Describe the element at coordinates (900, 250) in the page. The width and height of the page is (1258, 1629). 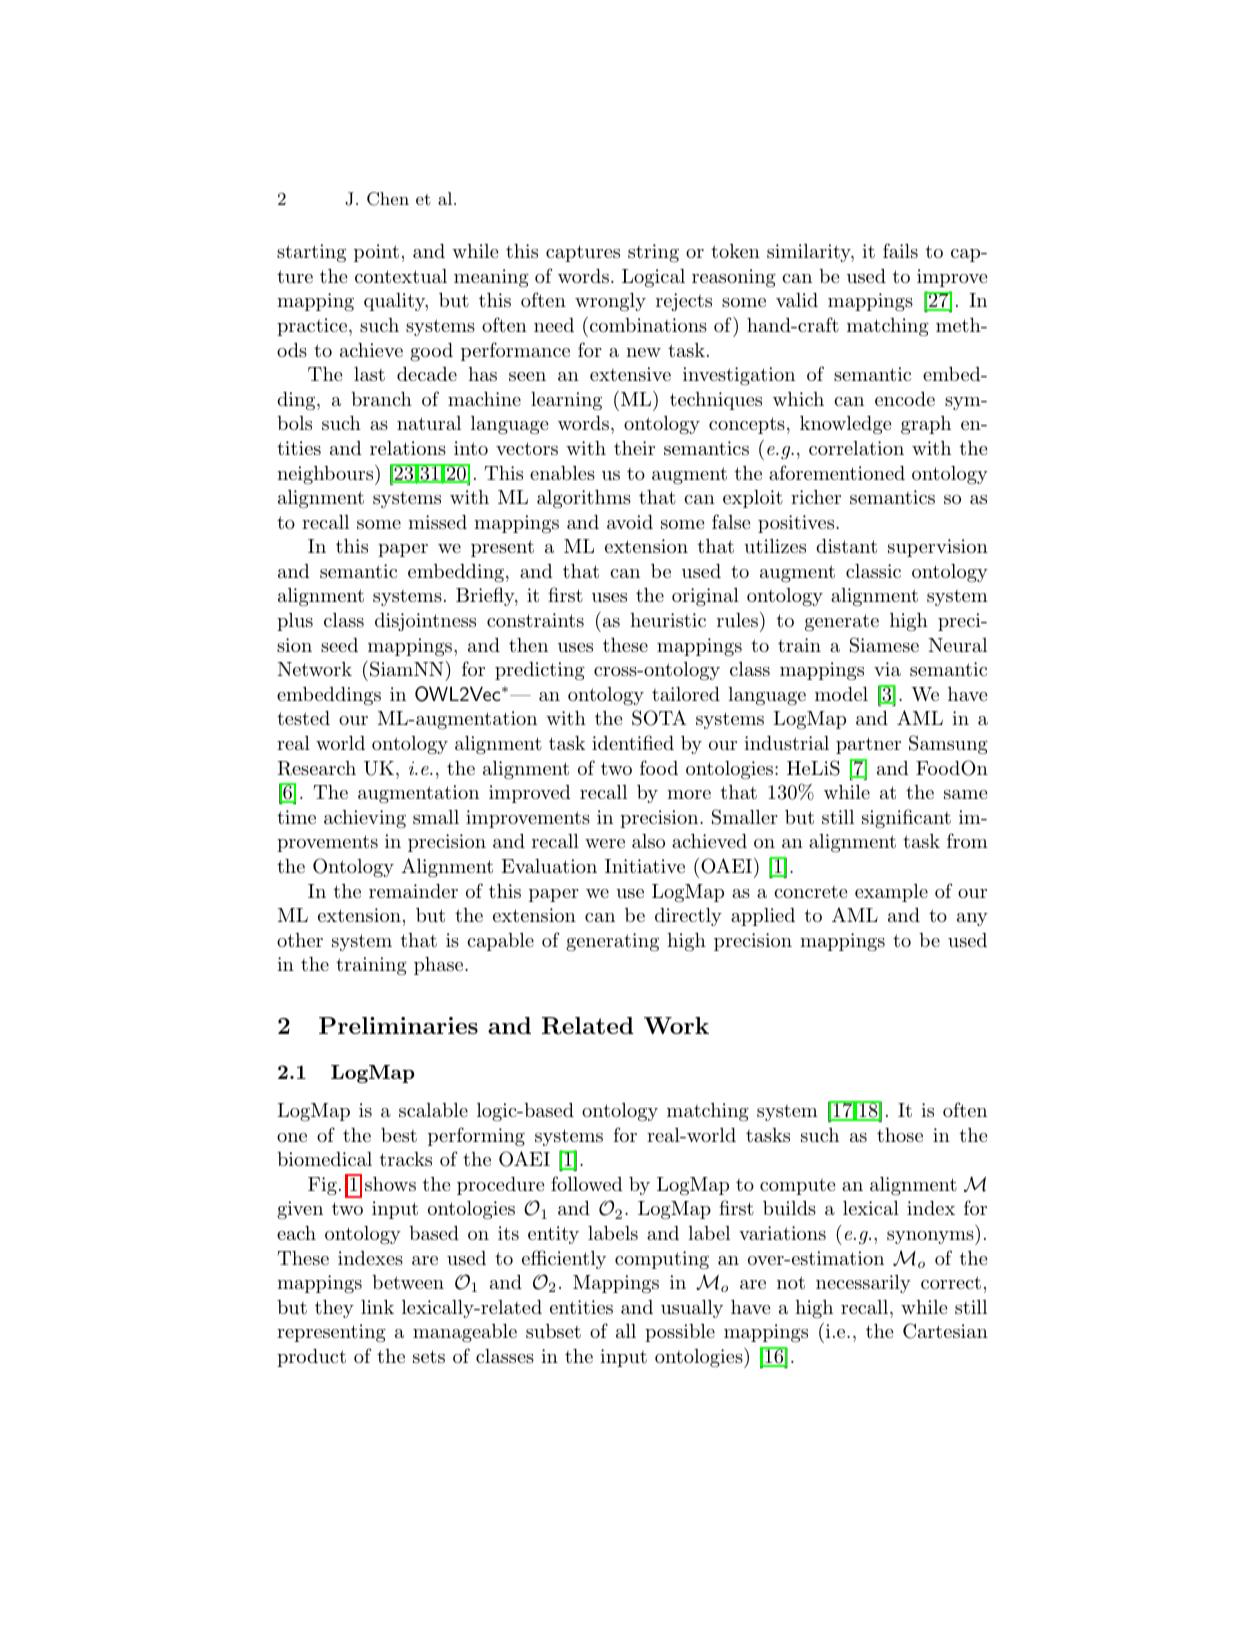
I see `fails` at that location.
